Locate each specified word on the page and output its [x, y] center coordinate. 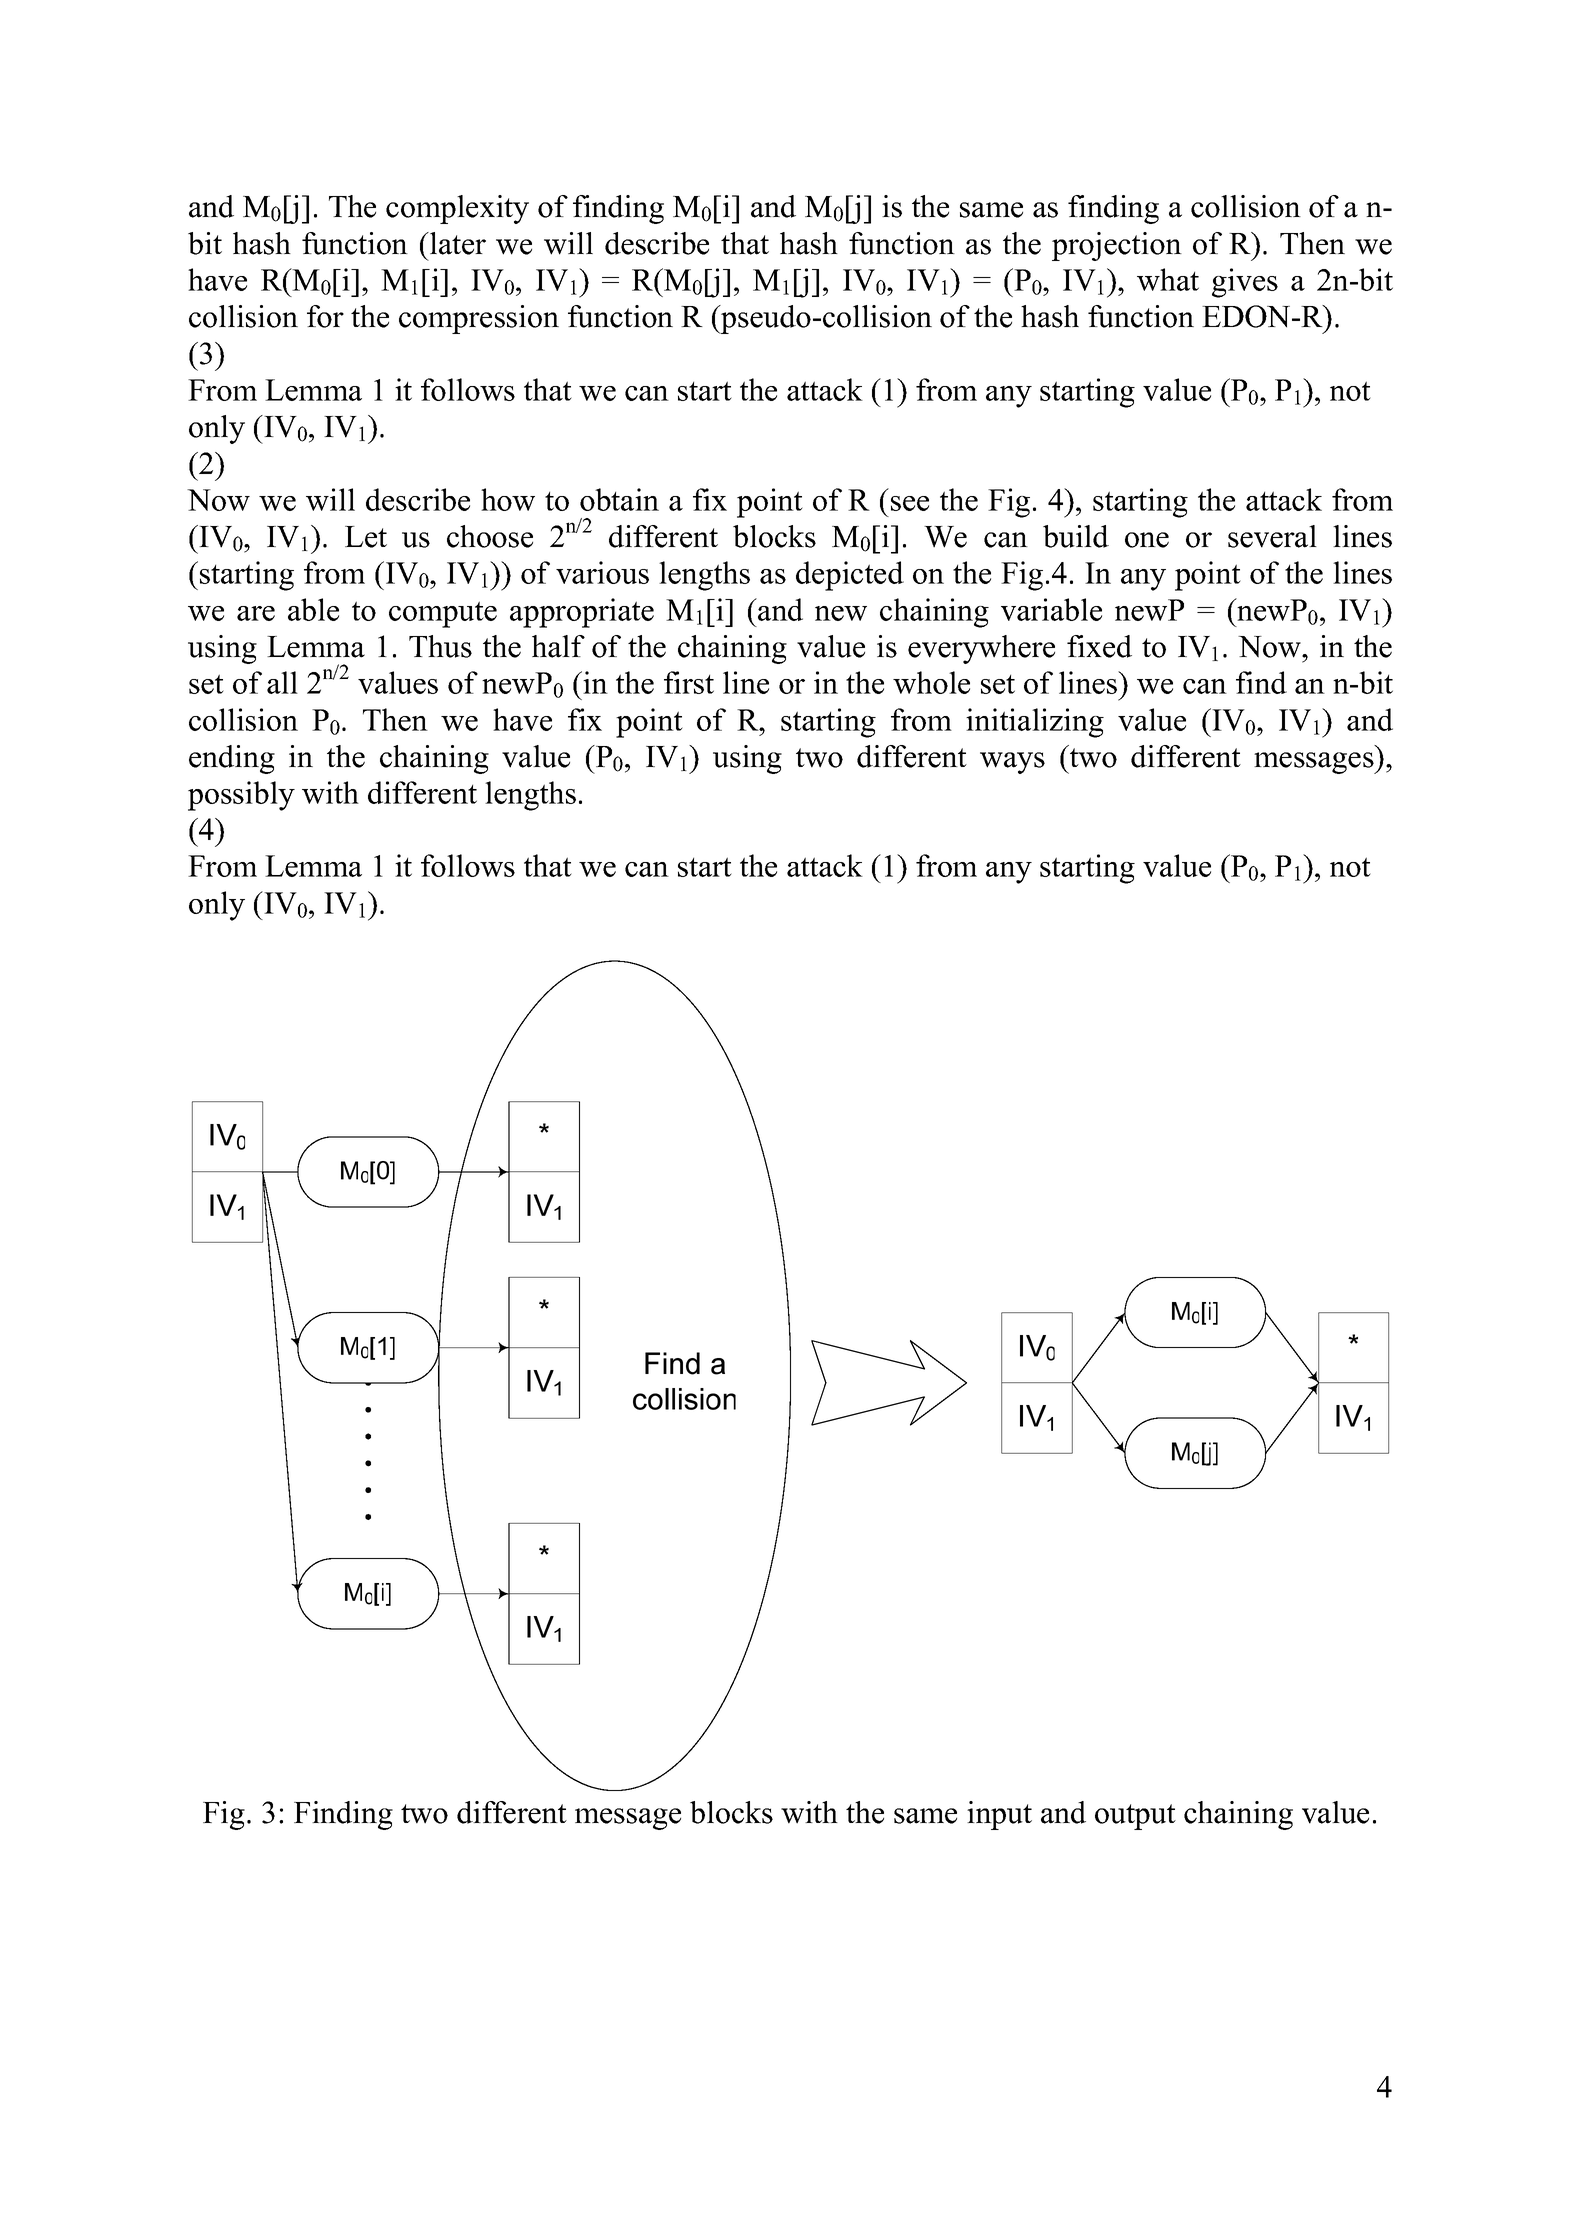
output [1135, 1817]
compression [479, 319]
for [325, 316]
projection [1117, 246]
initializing [1035, 723]
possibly [241, 796]
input [999, 1815]
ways [1012, 763]
